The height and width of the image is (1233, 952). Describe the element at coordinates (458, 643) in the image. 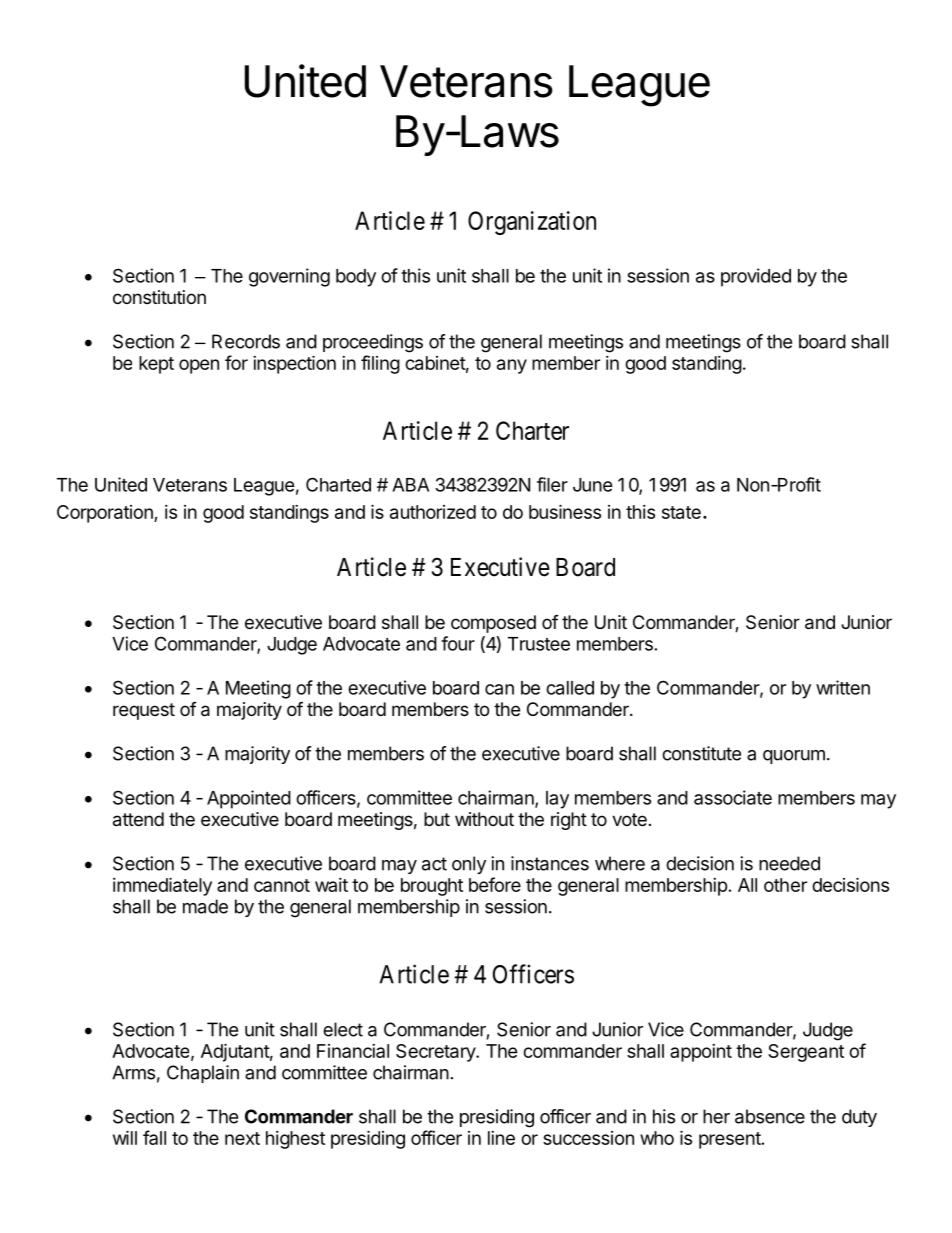

I see `four` at that location.
